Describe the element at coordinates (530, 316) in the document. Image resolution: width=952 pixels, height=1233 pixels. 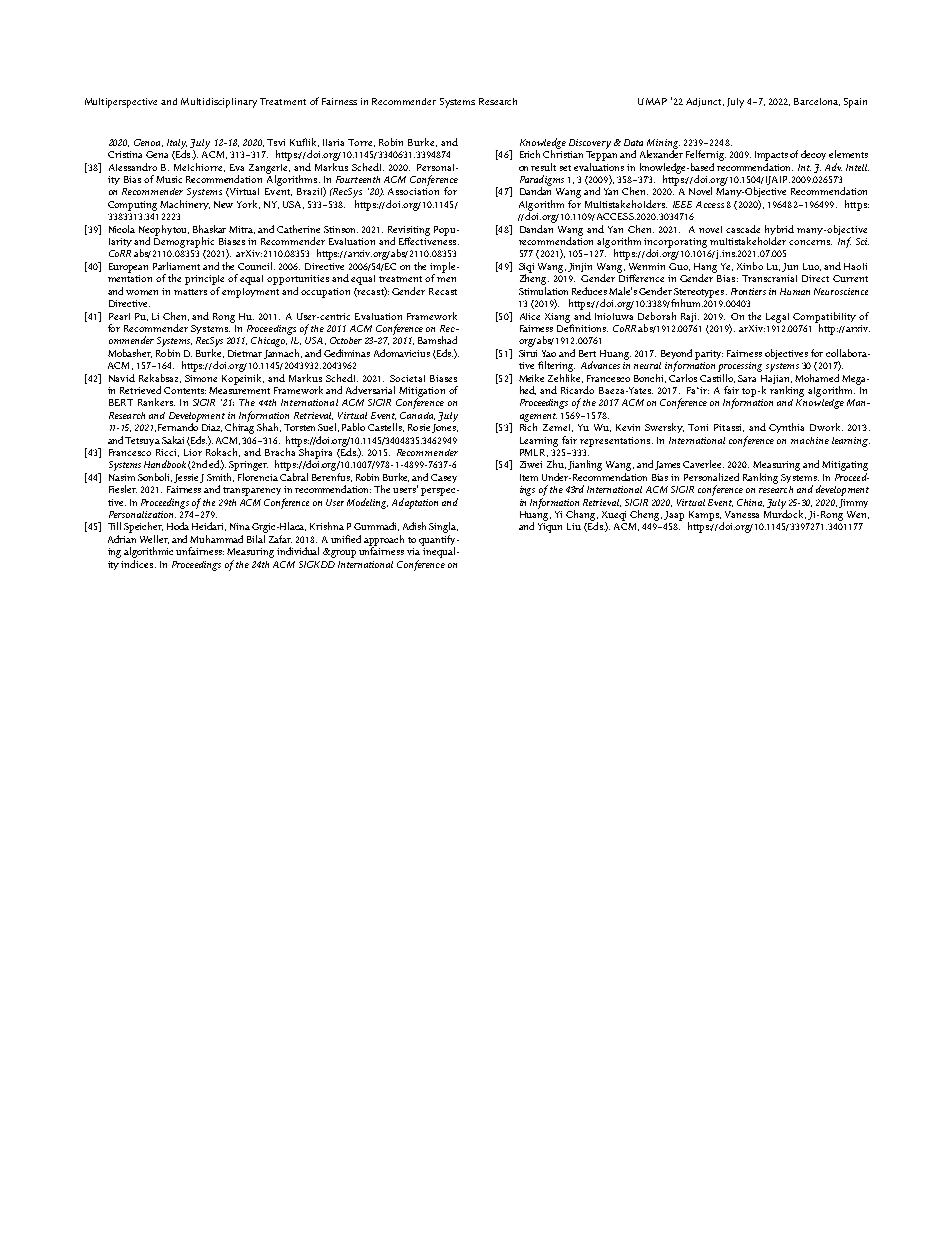
I see `Alice` at that location.
